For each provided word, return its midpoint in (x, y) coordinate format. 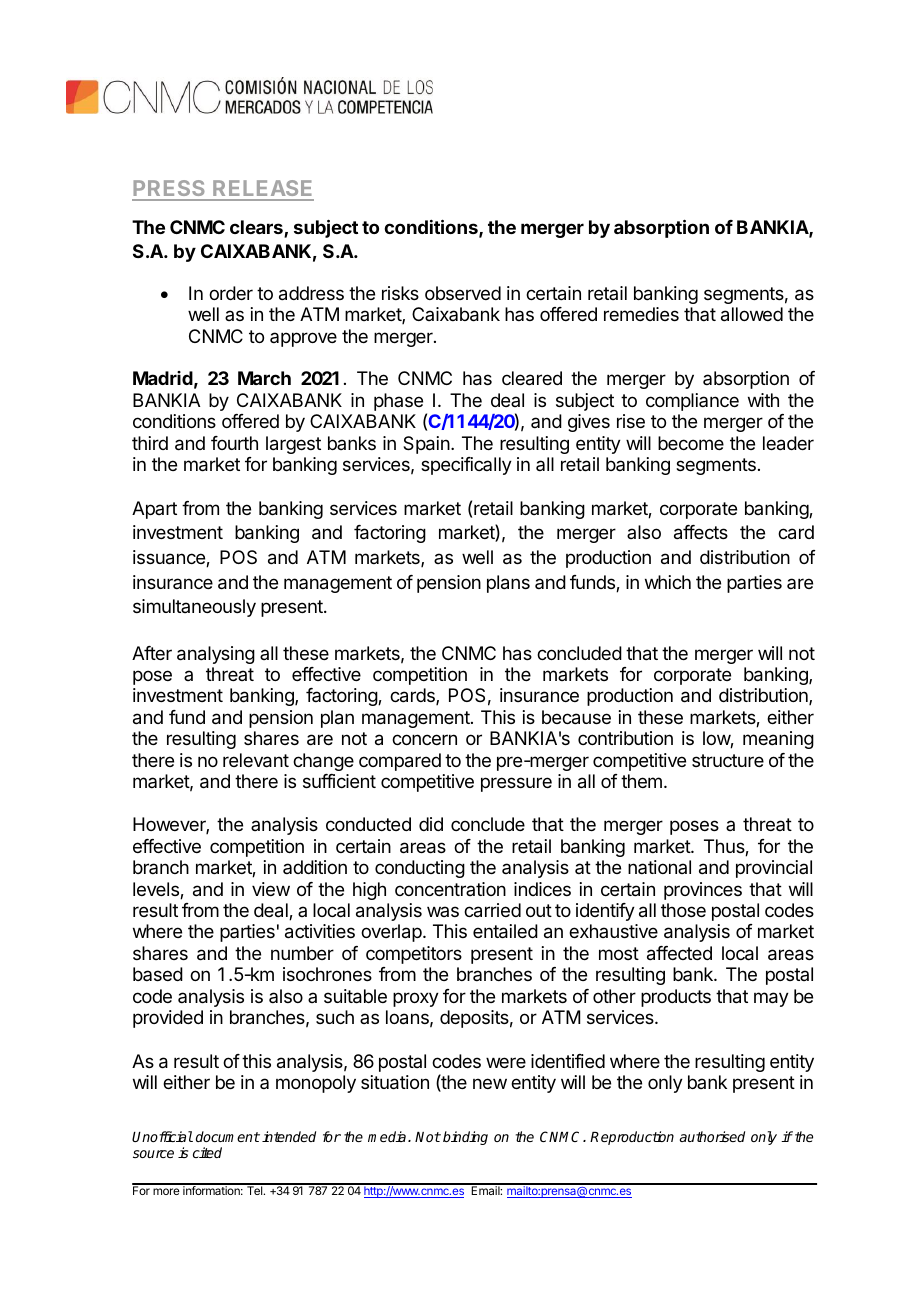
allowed (752, 314)
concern (424, 739)
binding (465, 1138)
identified (568, 1061)
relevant (256, 760)
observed (463, 293)
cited (207, 1152)
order (231, 293)
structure (728, 760)
